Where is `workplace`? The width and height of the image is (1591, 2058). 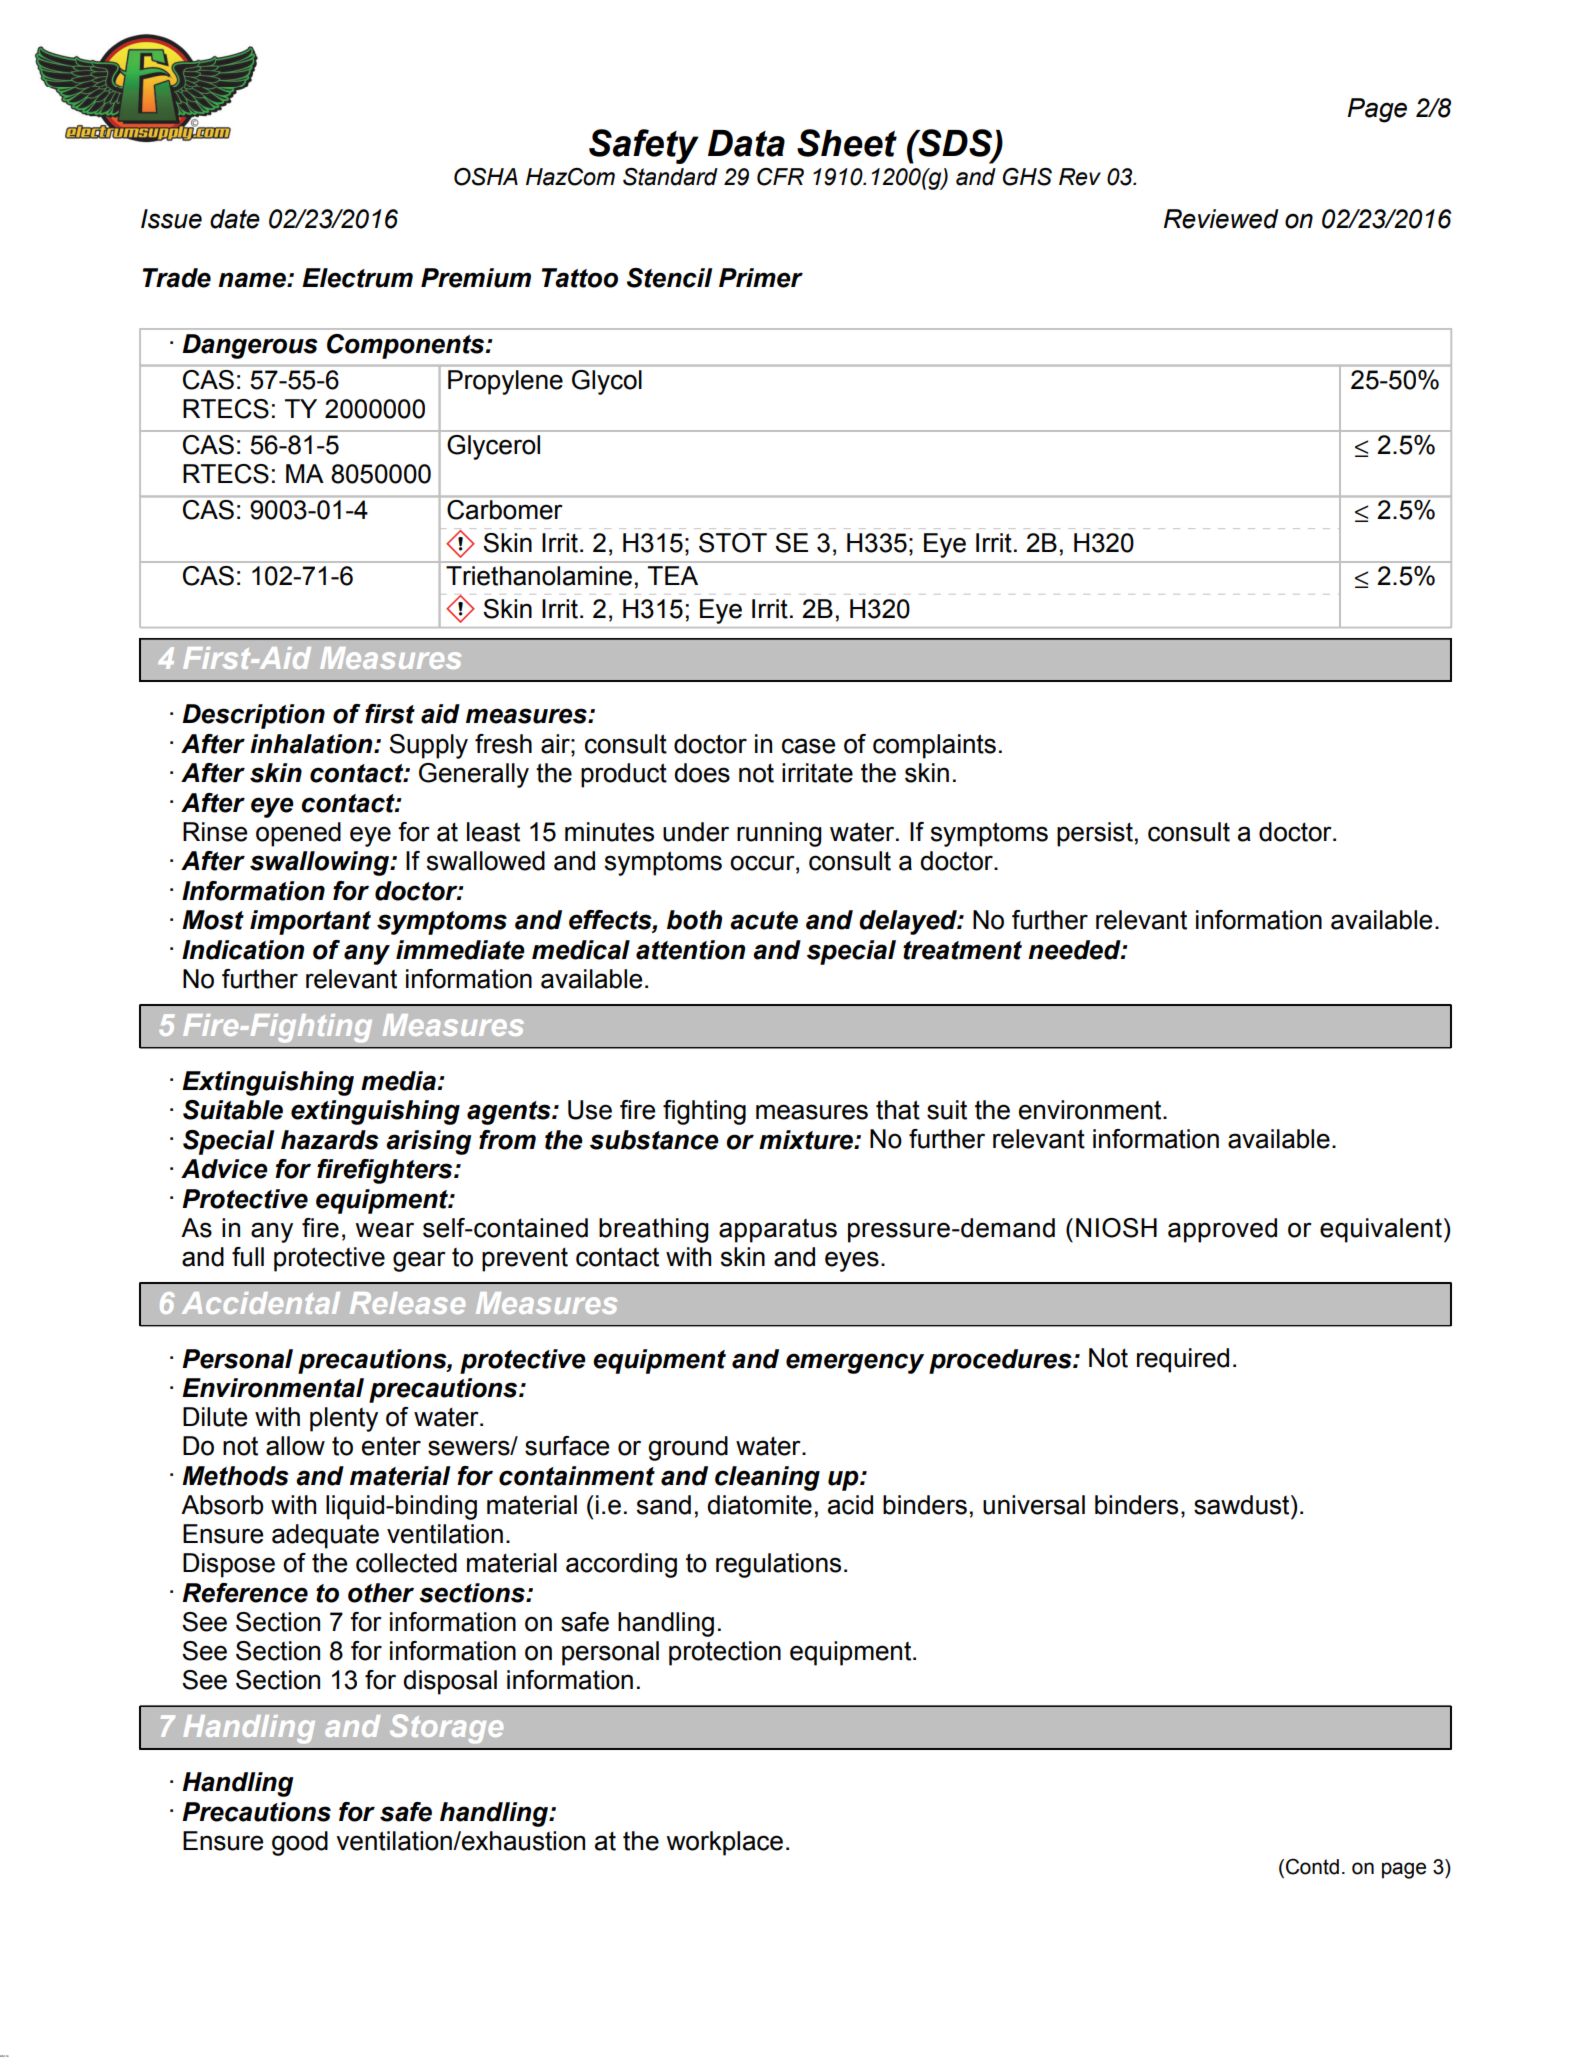
workplace is located at coordinates (724, 1843).
